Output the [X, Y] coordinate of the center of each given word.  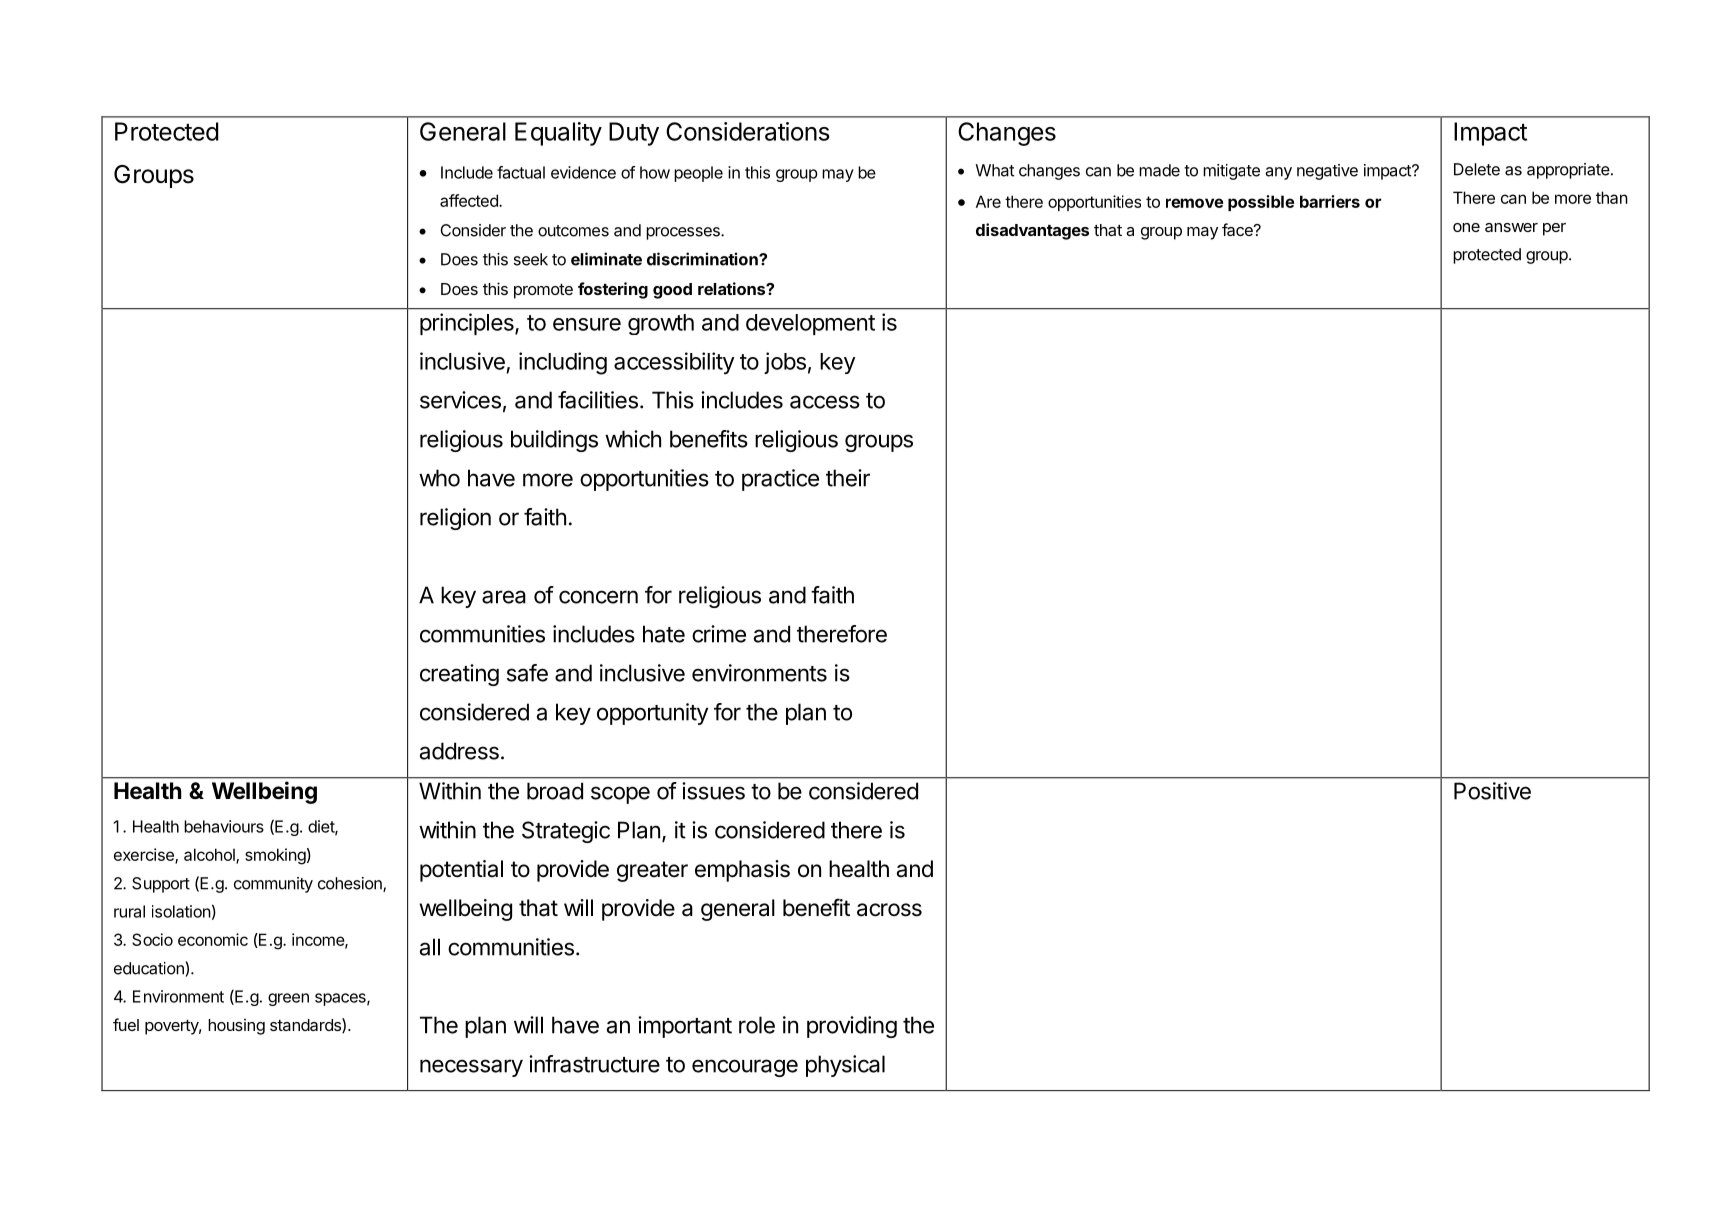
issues [713, 791]
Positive [1492, 791]
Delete [1477, 169]
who [439, 478]
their [848, 478]
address [459, 751]
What [995, 170]
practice [780, 480]
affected [470, 200]
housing [236, 1026]
